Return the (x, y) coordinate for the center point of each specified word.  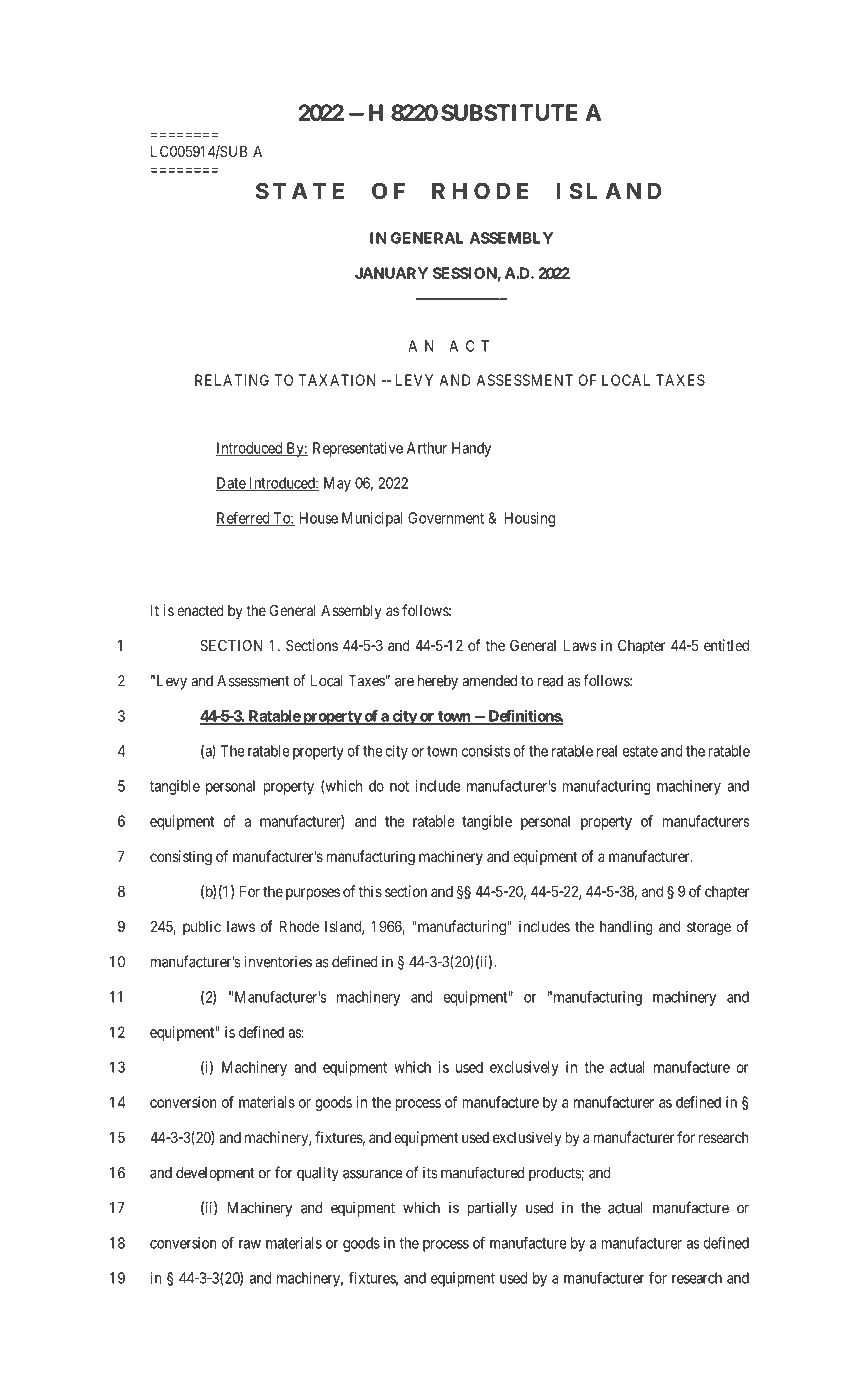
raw (250, 1244)
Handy (471, 449)
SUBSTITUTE (509, 112)
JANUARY (391, 273)
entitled (726, 645)
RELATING (232, 380)
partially (492, 1209)
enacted (200, 610)
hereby (438, 682)
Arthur (427, 448)
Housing (529, 519)
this (370, 891)
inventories (278, 962)
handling (626, 928)
